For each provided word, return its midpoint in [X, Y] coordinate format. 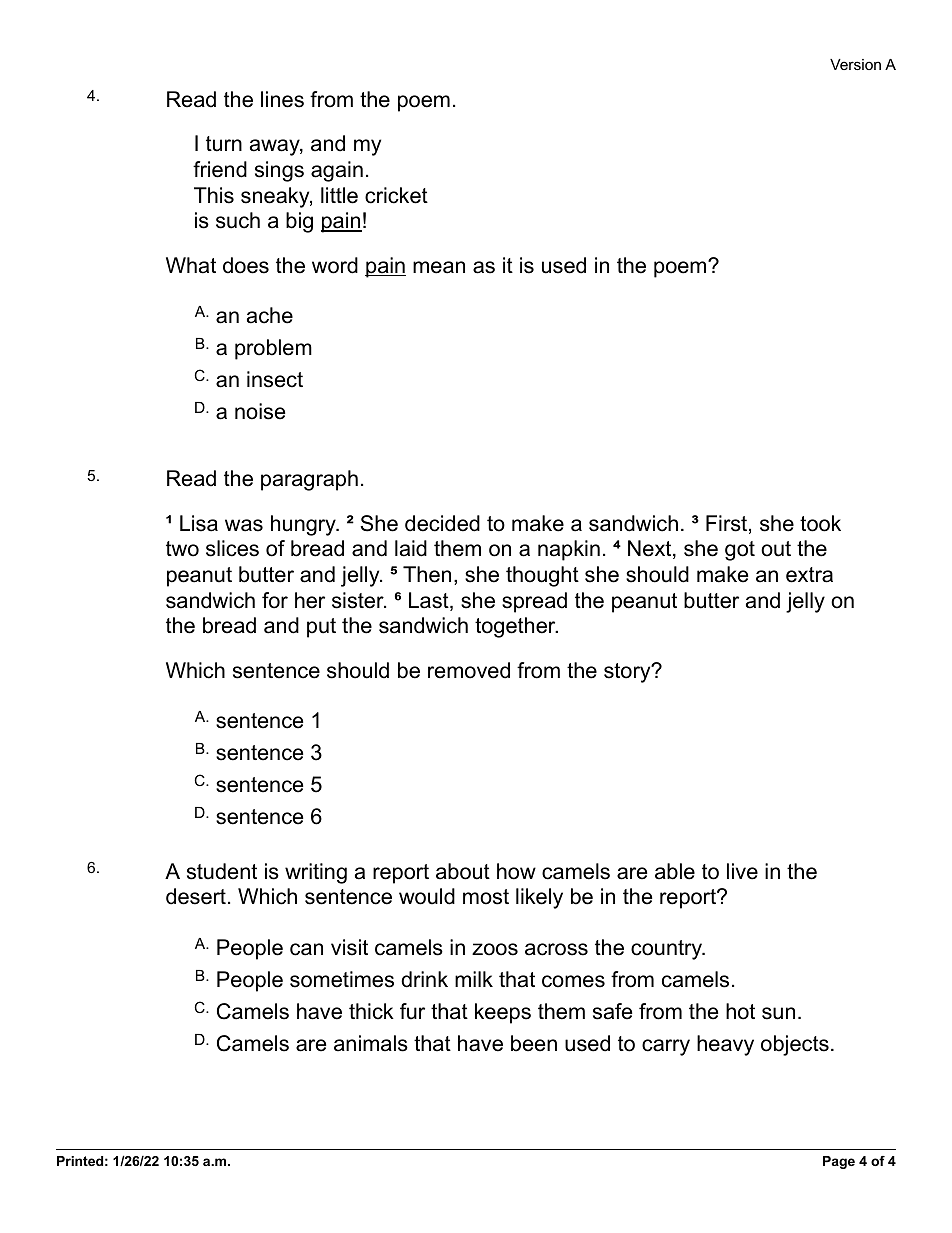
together [516, 627]
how [516, 871]
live [742, 871]
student [222, 871]
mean [439, 267]
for [275, 600]
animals [371, 1043]
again [337, 171]
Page [839, 1162]
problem [273, 349]
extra [809, 575]
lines [282, 99]
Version [855, 64]
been [534, 1043]
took [820, 523]
